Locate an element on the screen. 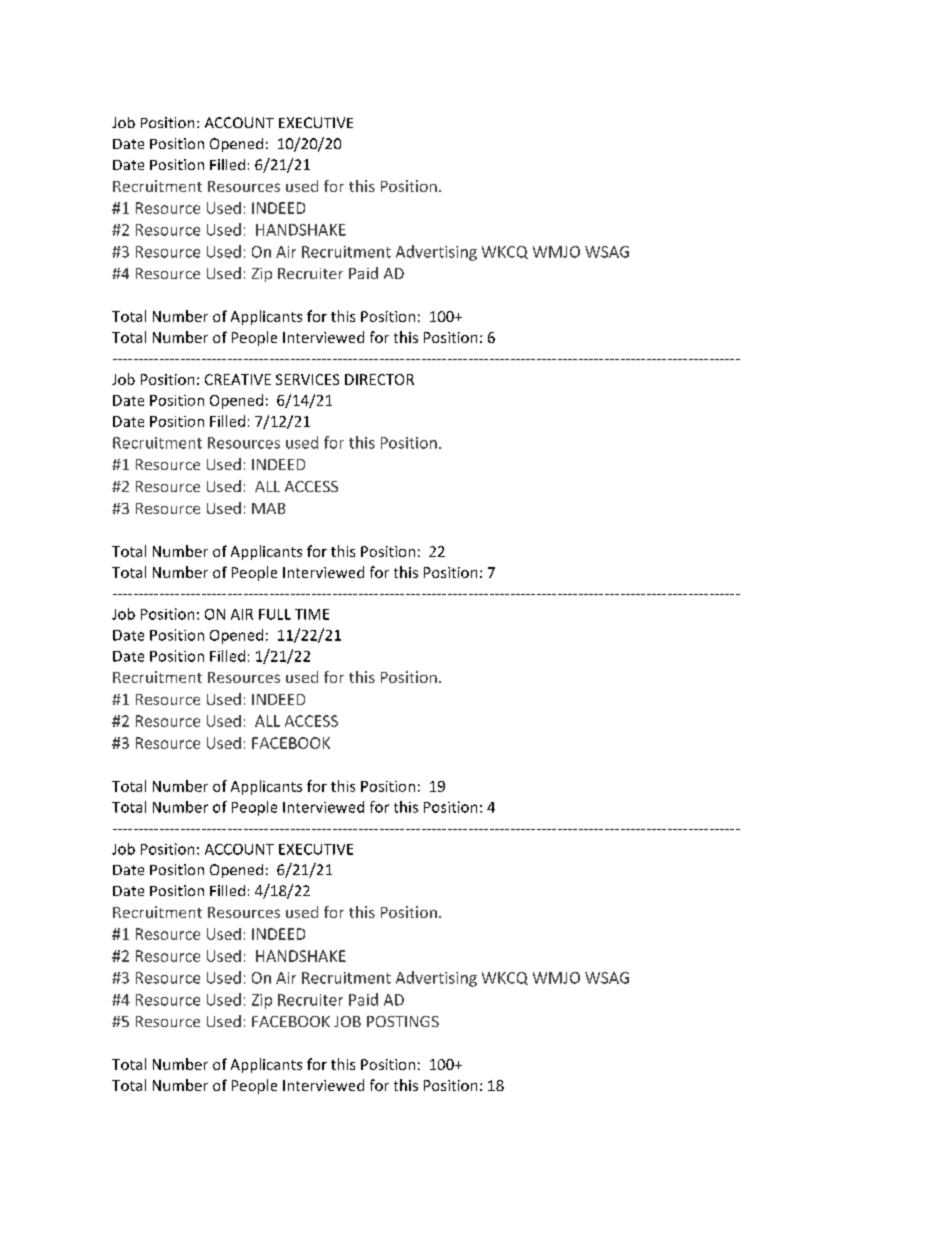 The width and height of the screenshot is (952, 1233). MAB is located at coordinates (268, 508).
